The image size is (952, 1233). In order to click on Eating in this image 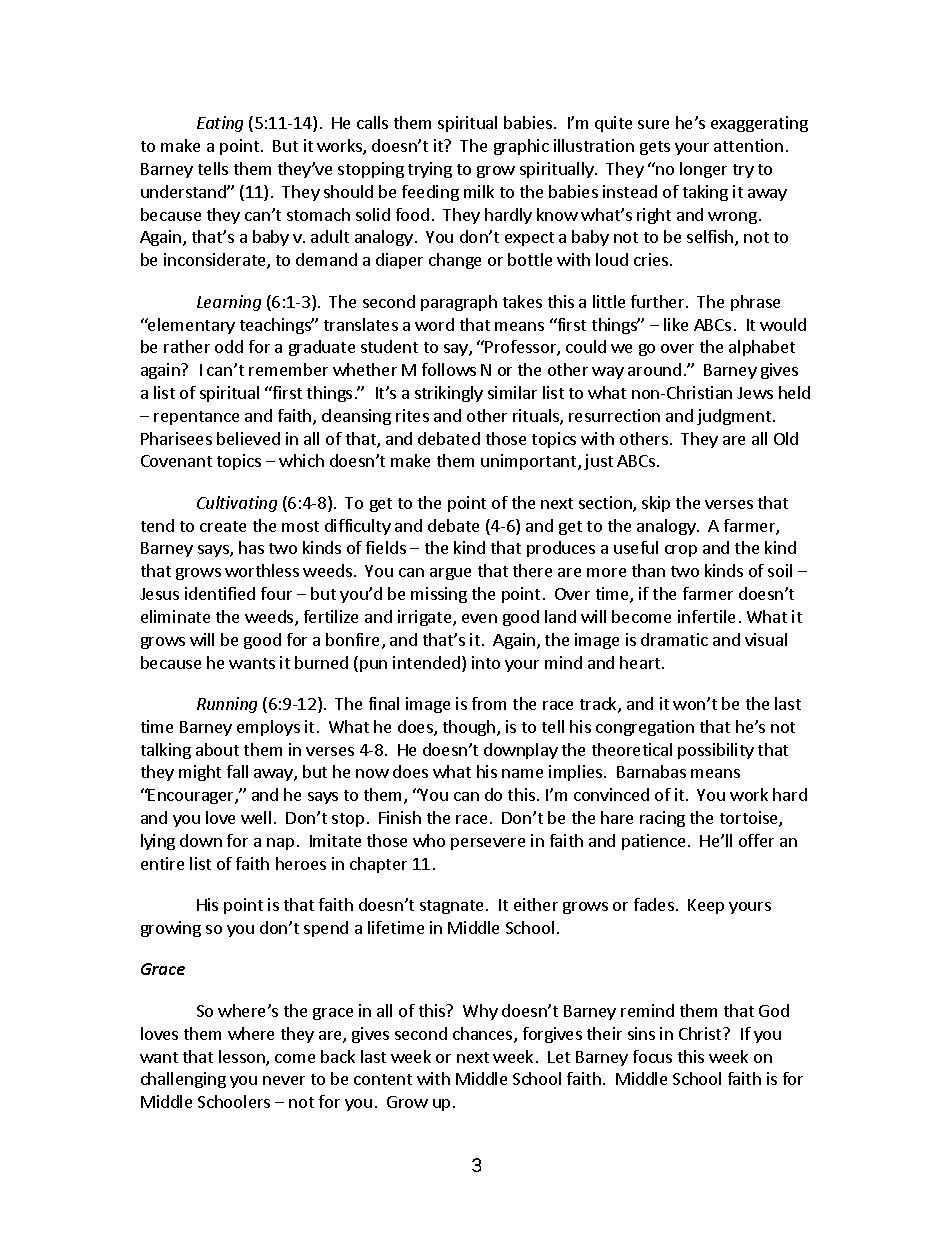, I will do `click(220, 124)`.
